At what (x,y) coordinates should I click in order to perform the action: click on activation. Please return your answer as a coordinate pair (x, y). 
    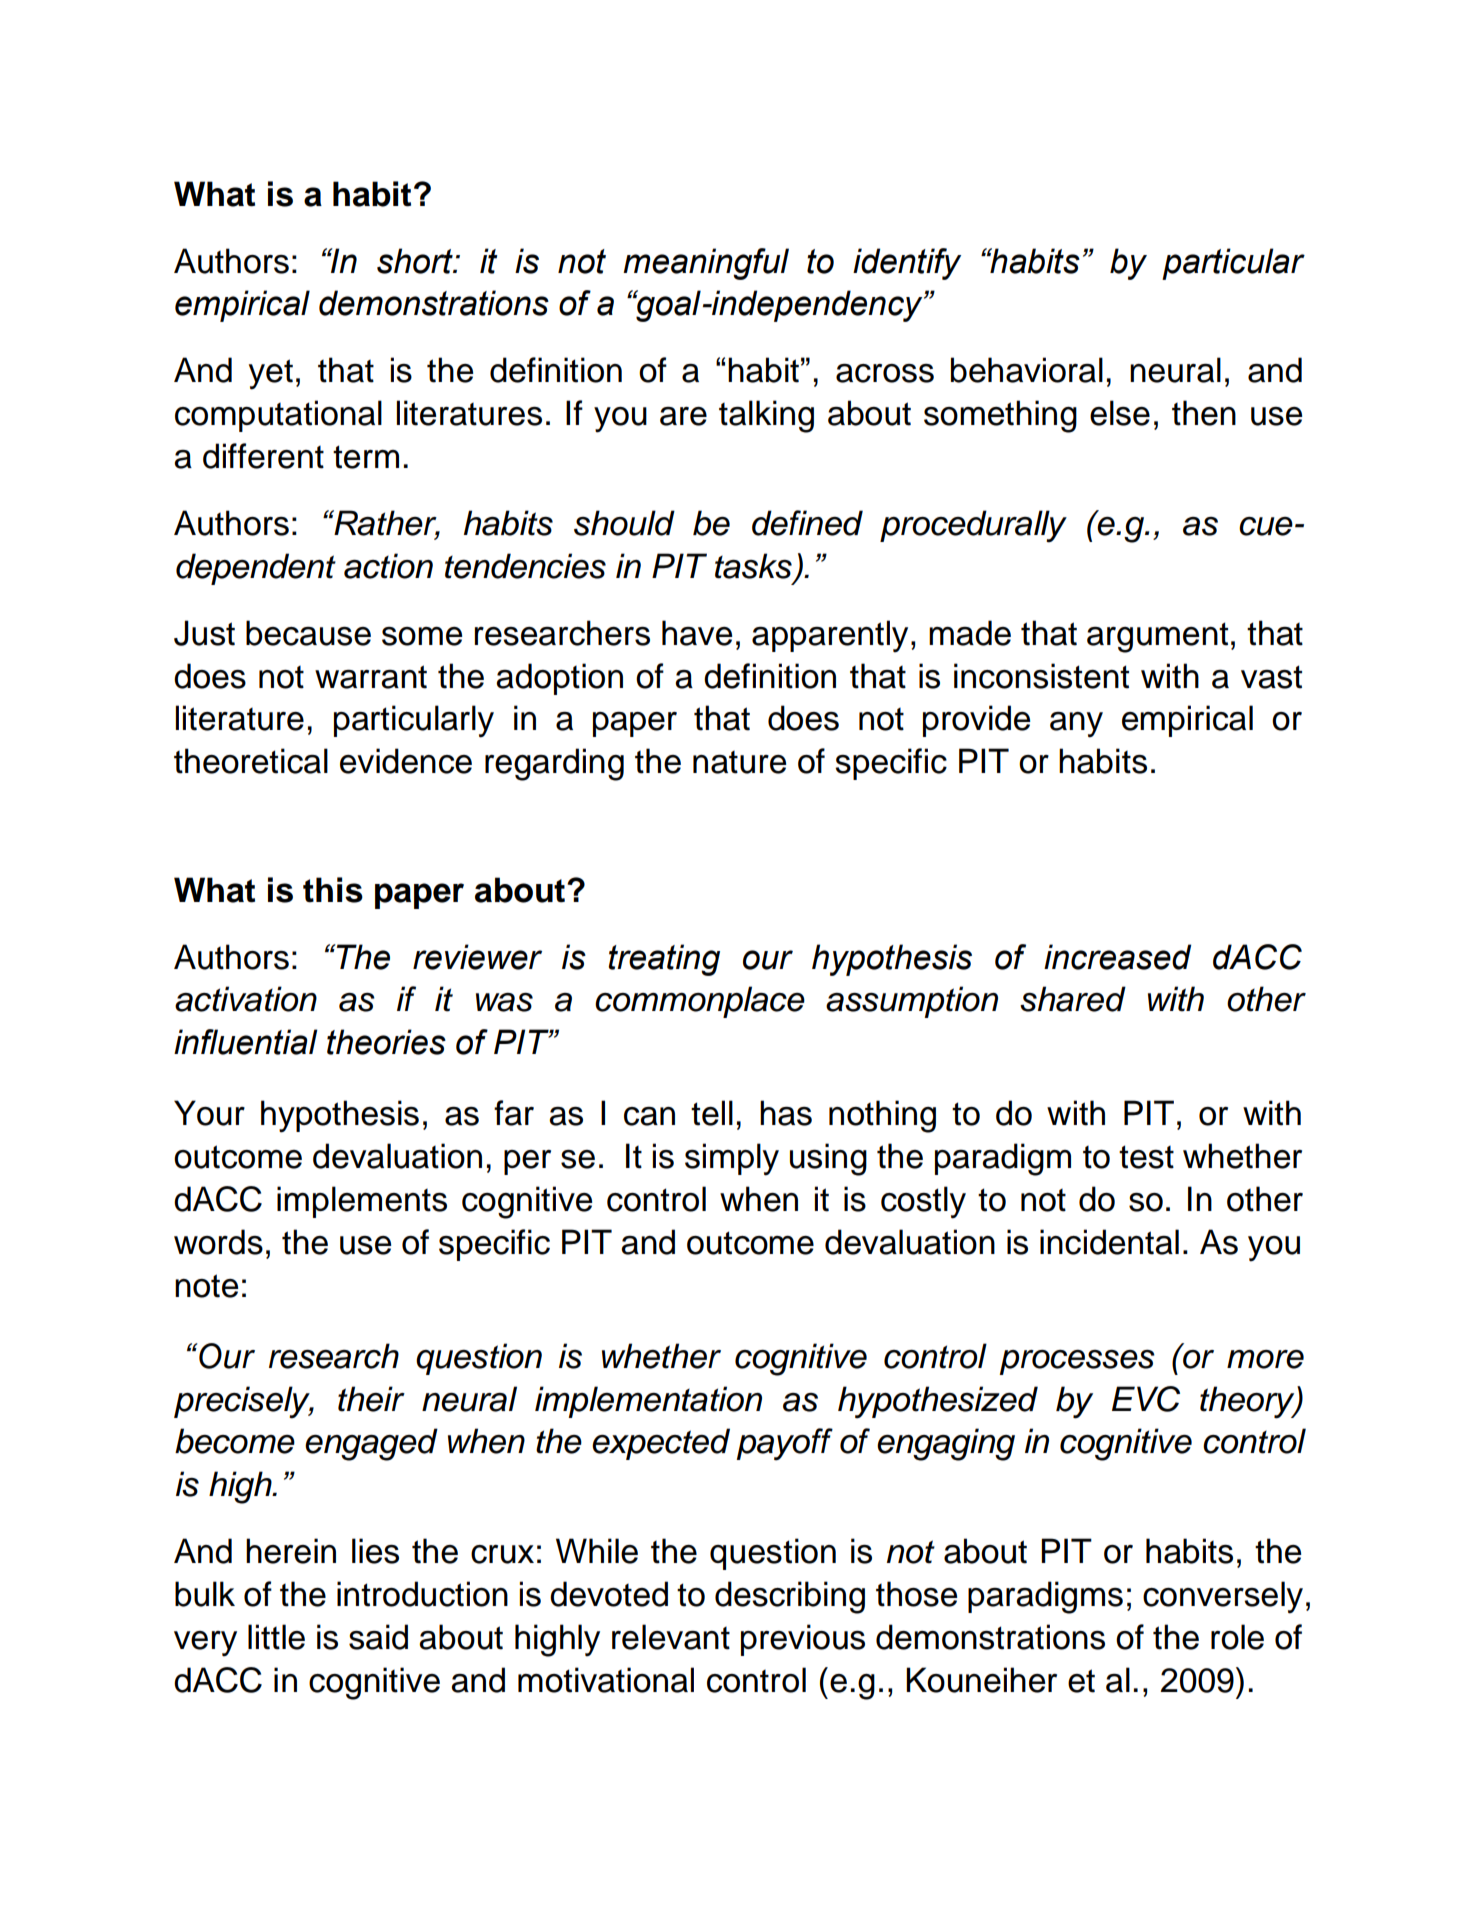
    Looking at the image, I should click on (246, 999).
